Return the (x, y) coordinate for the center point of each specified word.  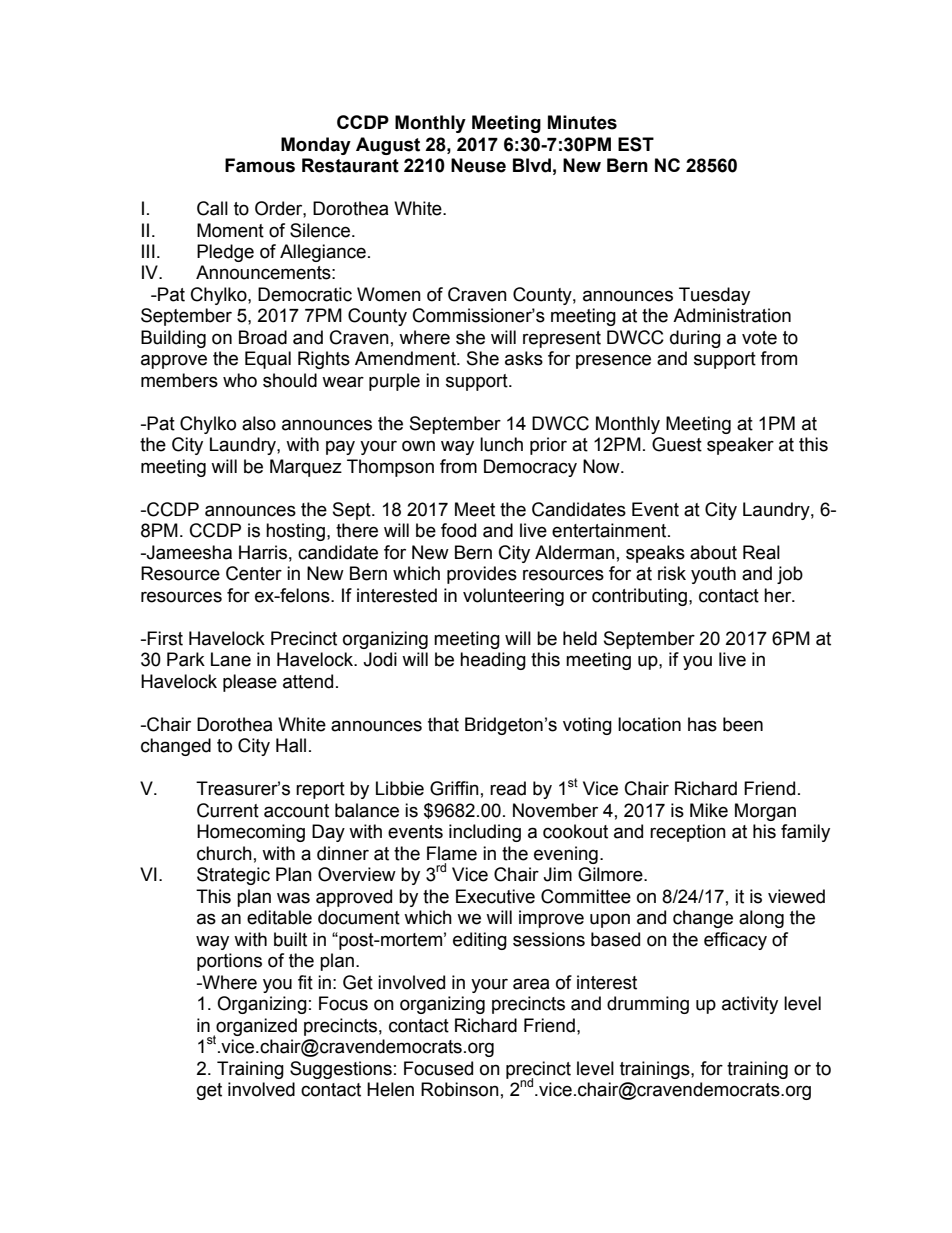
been (743, 724)
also (259, 423)
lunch (501, 444)
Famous (260, 165)
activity (750, 1005)
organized (255, 1028)
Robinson (460, 1089)
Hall (291, 745)
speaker (740, 446)
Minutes (582, 122)
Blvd (532, 165)
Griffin (454, 788)
